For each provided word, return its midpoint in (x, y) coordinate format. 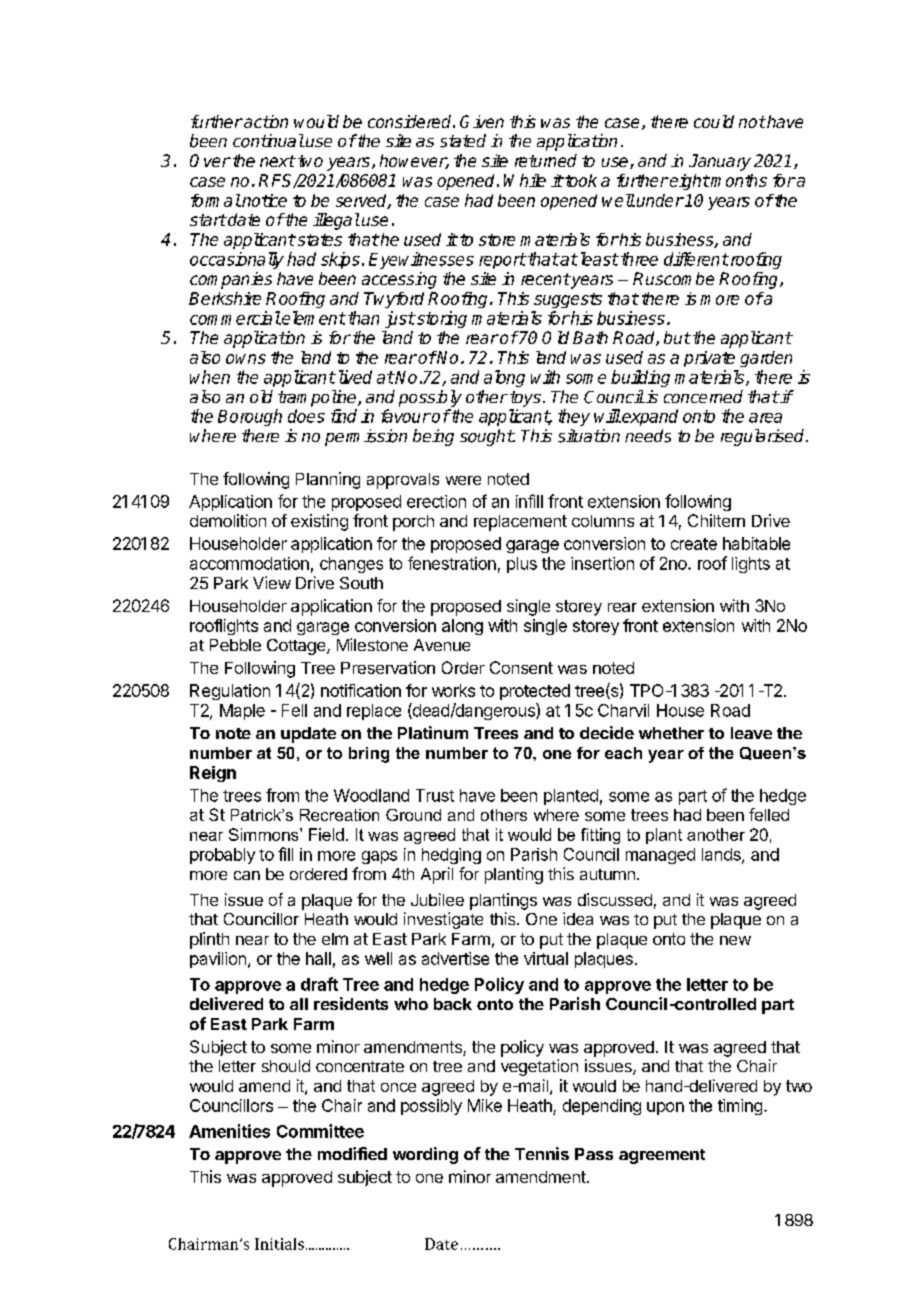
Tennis (542, 1153)
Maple (242, 712)
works (453, 690)
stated (463, 141)
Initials (279, 1244)
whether (671, 733)
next (278, 161)
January (720, 162)
